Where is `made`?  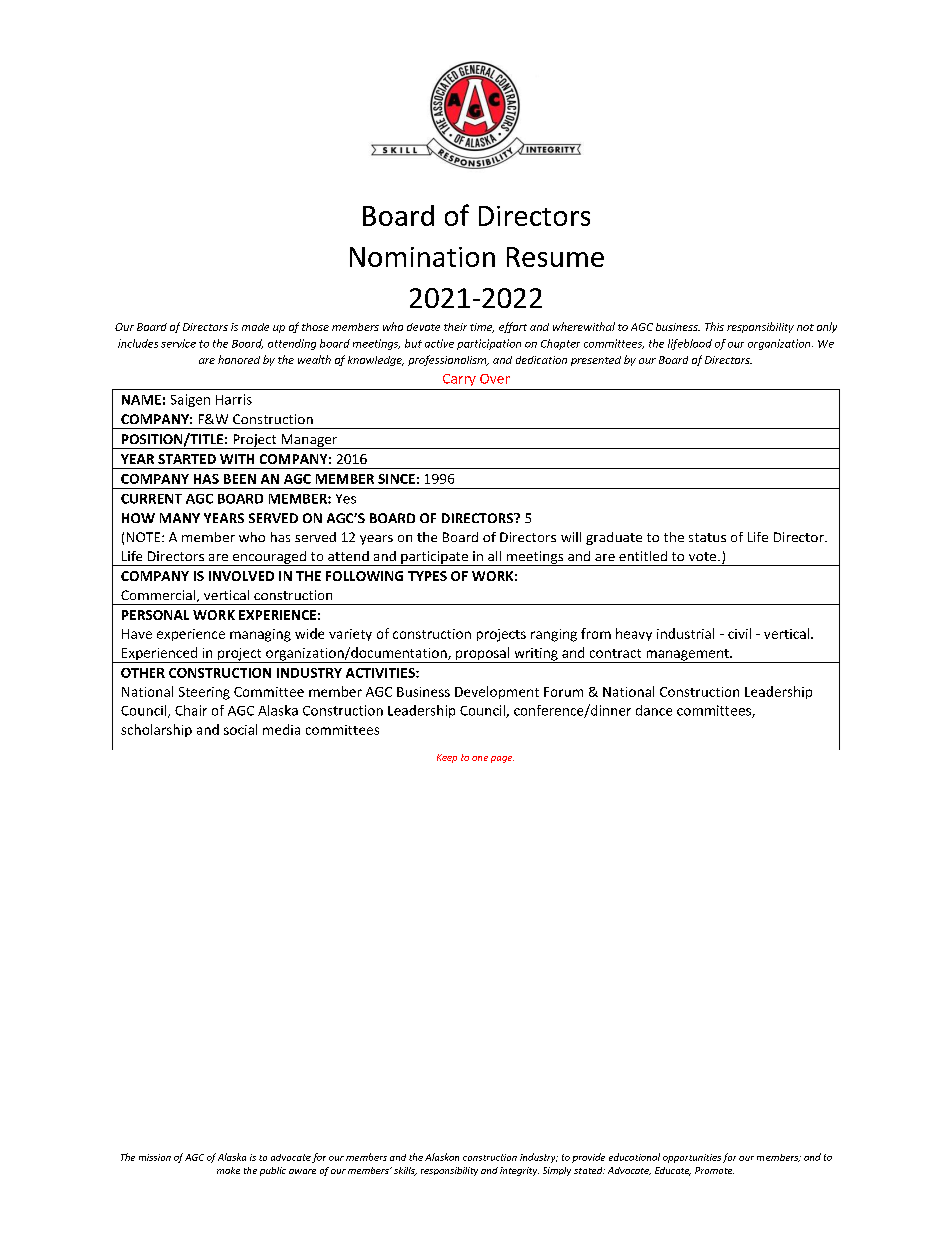
made is located at coordinates (255, 327).
